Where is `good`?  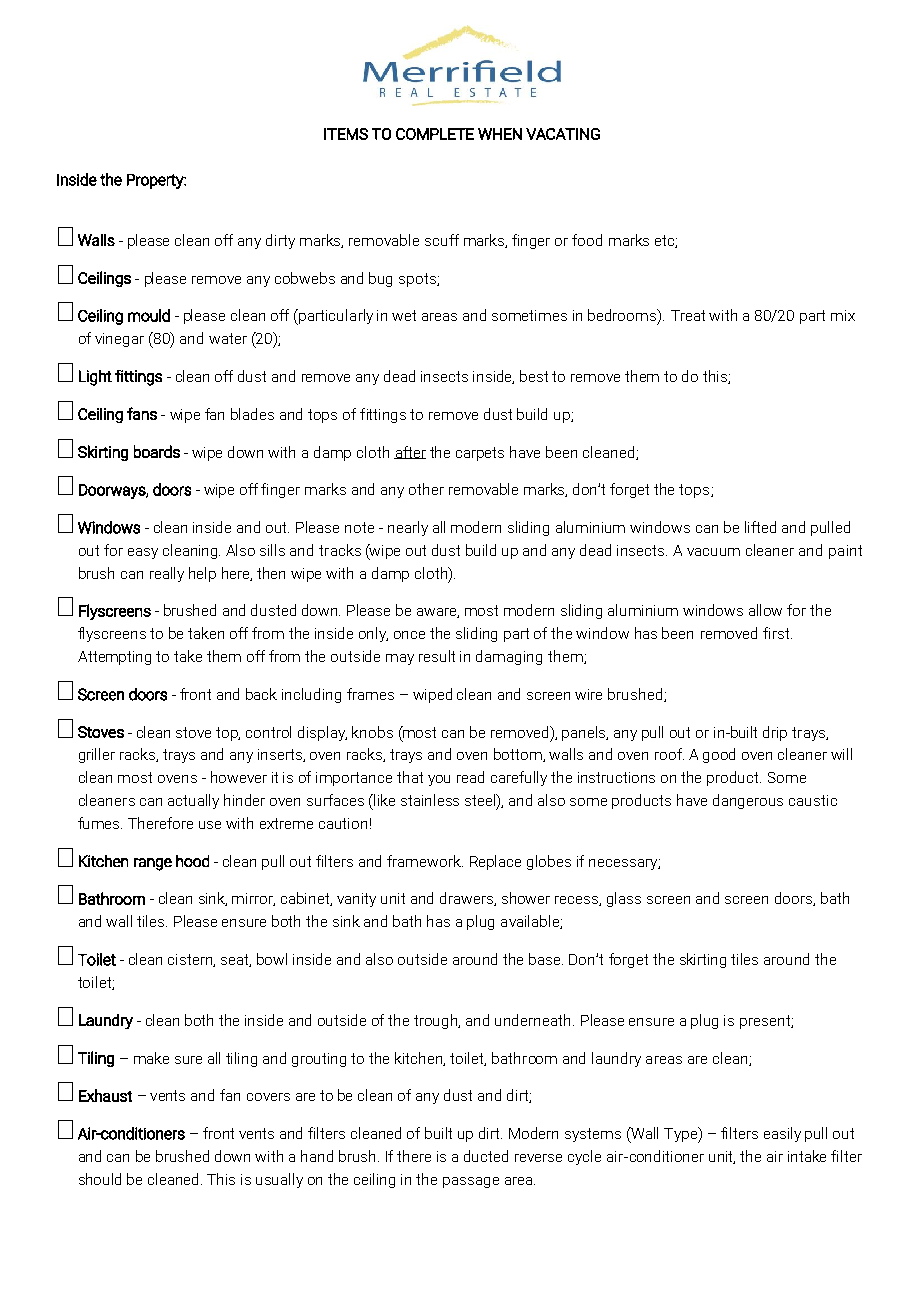 good is located at coordinates (719, 755).
